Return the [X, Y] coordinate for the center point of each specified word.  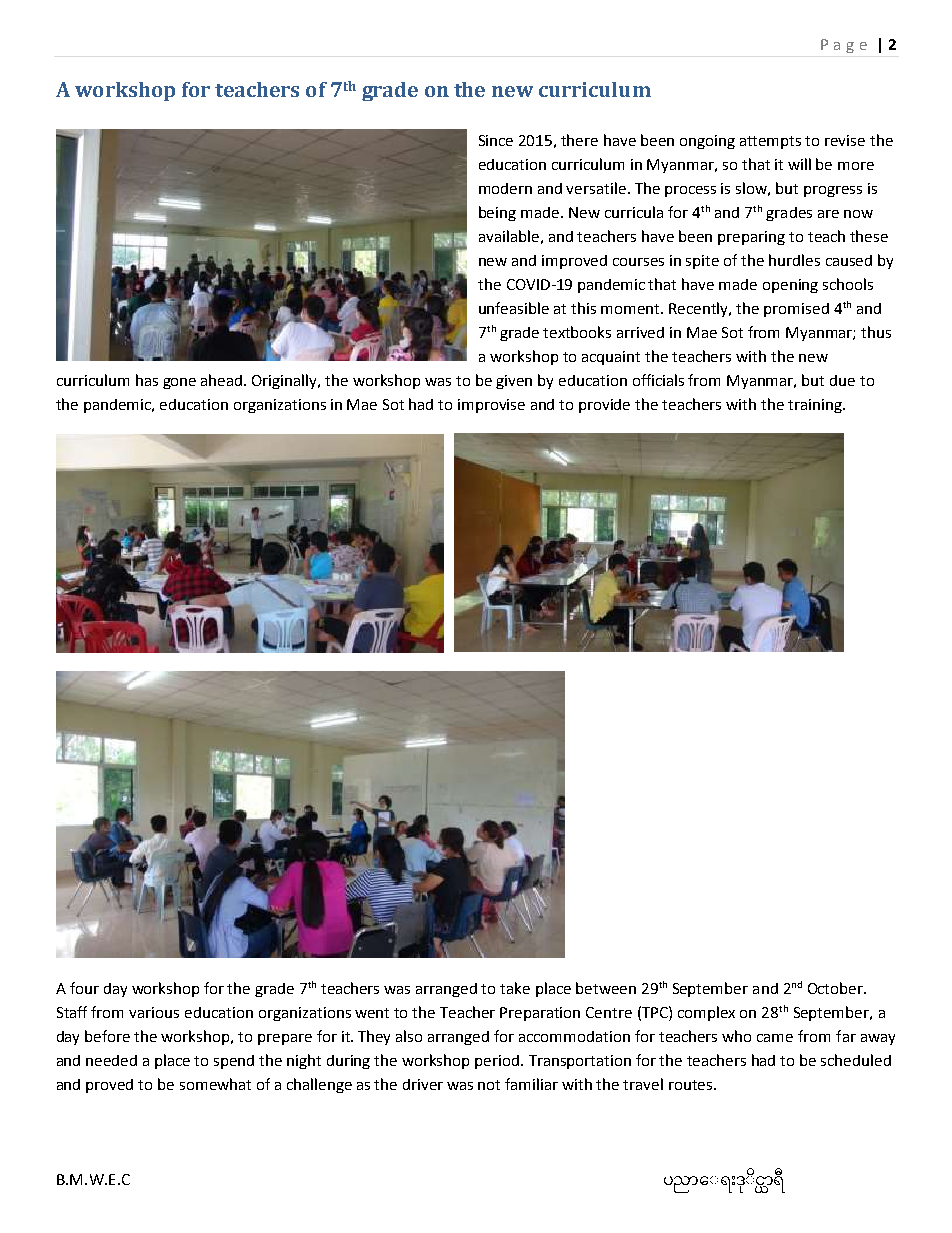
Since [496, 140]
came [775, 1038]
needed [111, 1060]
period [498, 1062]
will [799, 164]
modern [505, 188]
